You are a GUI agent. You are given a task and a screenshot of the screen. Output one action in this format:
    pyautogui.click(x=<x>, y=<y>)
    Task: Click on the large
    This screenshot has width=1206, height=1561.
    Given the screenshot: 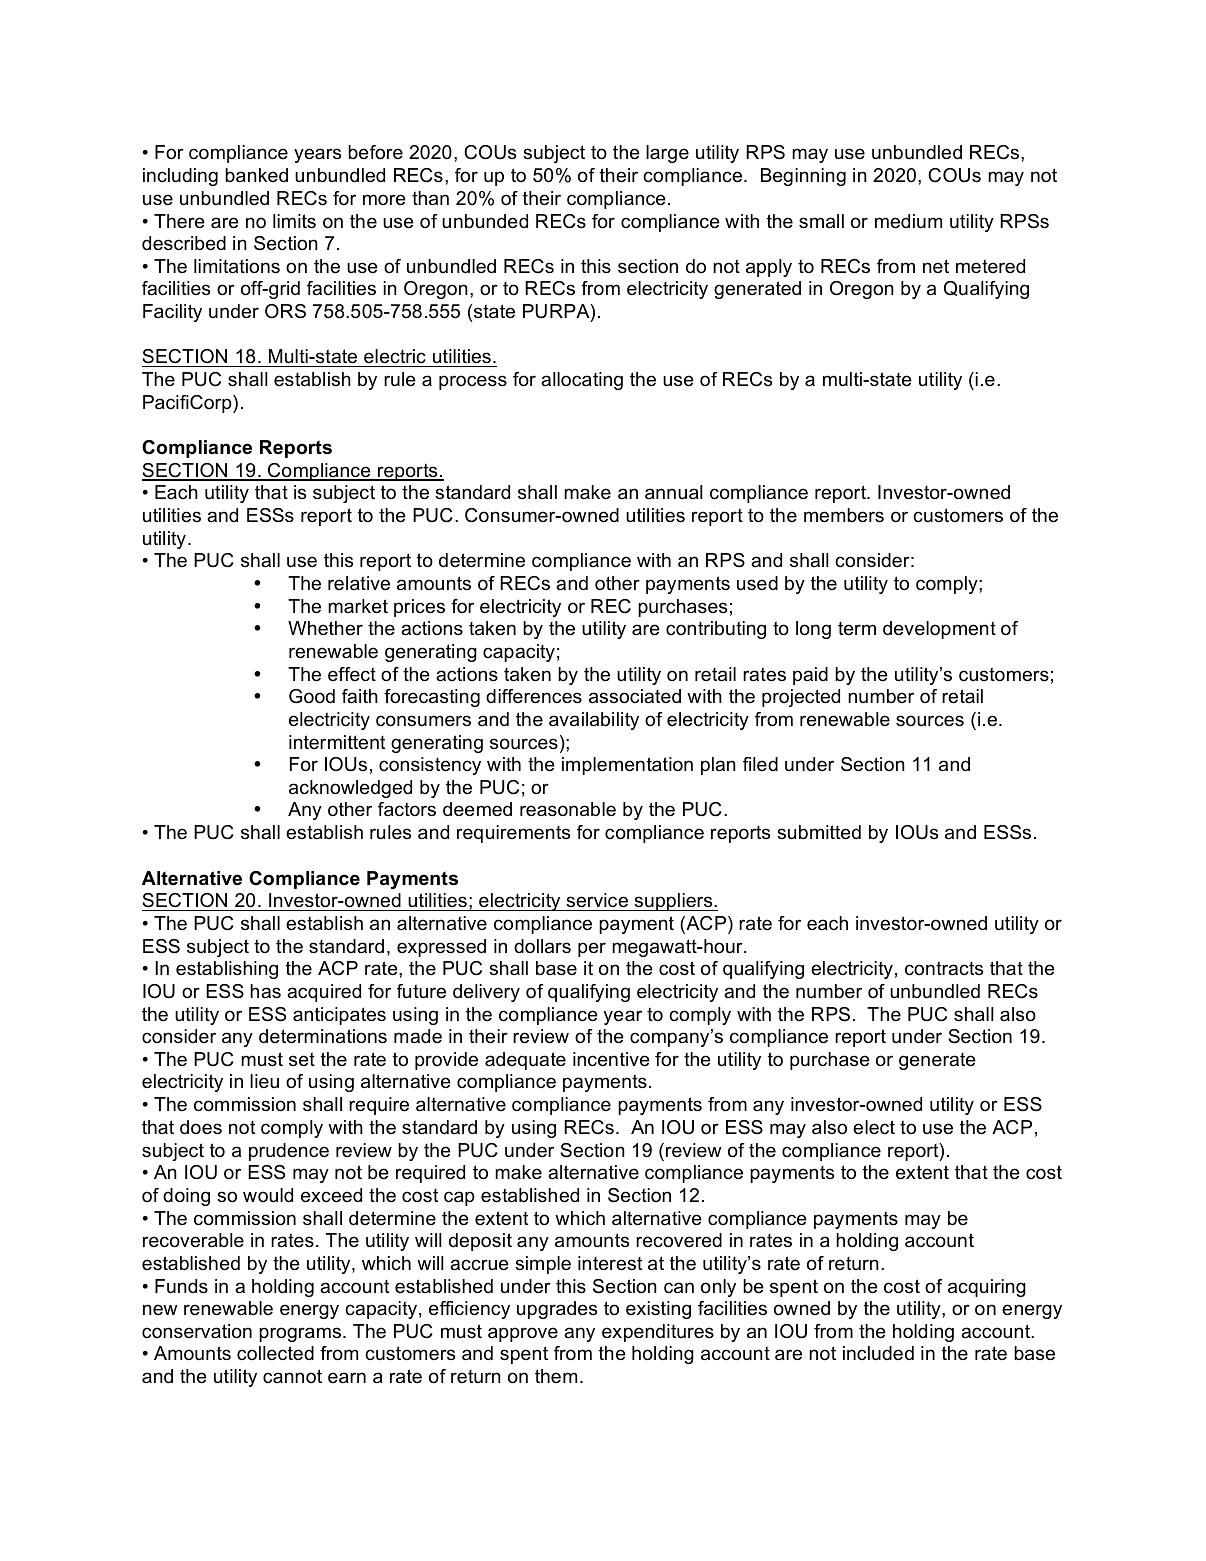 What is the action you would take?
    pyautogui.click(x=667, y=154)
